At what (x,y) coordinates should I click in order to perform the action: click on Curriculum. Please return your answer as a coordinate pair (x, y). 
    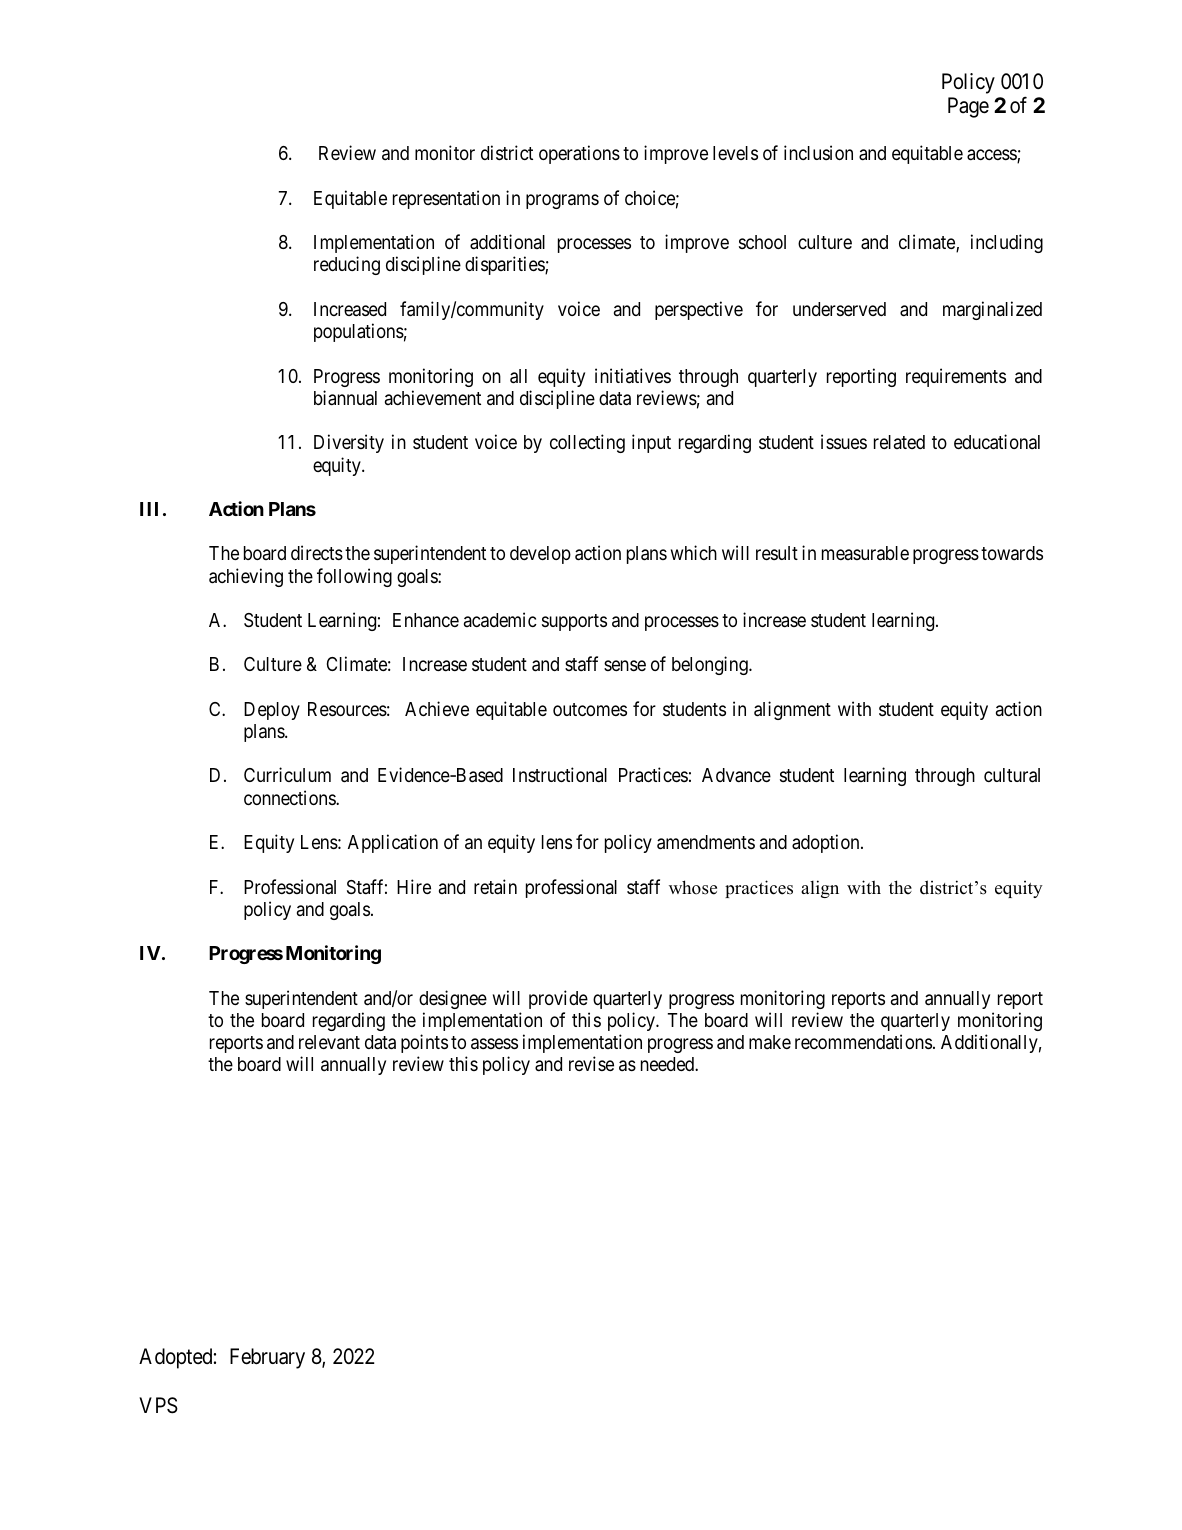
    Looking at the image, I should click on (287, 774).
